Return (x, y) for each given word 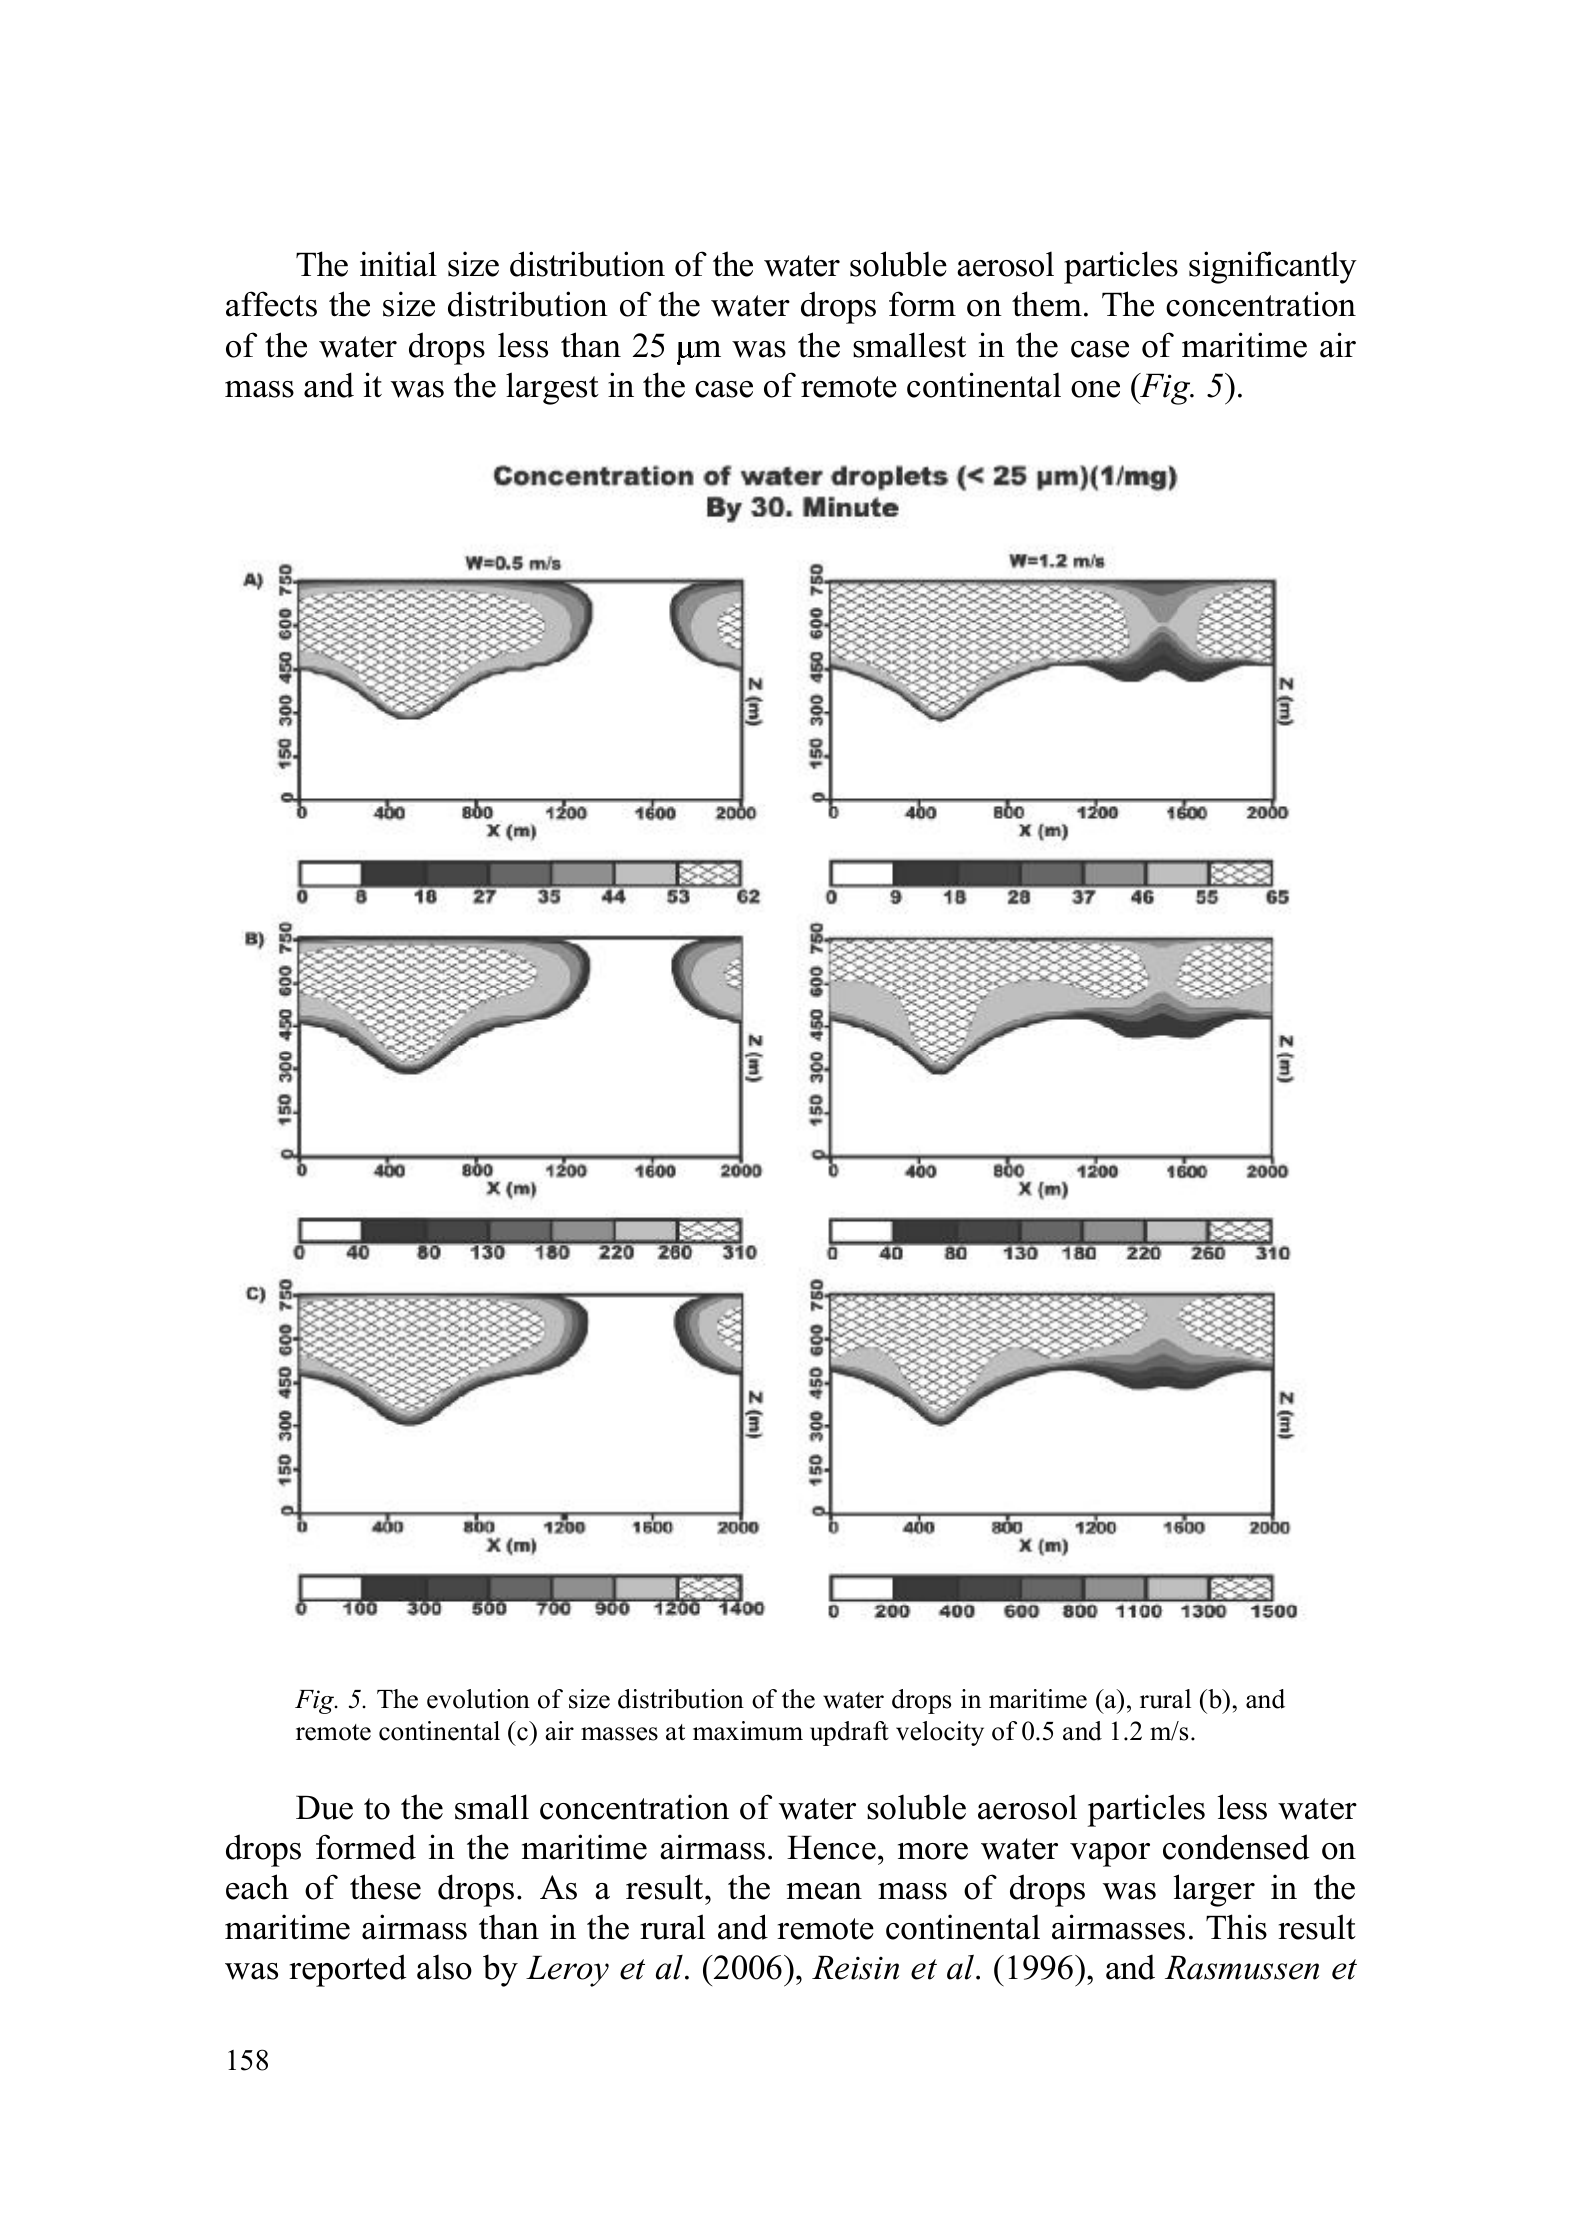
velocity (940, 1733)
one (1095, 389)
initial (398, 264)
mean (824, 1891)
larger (1214, 1890)
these (385, 1887)
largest (552, 388)
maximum (748, 1731)
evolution (478, 1699)
